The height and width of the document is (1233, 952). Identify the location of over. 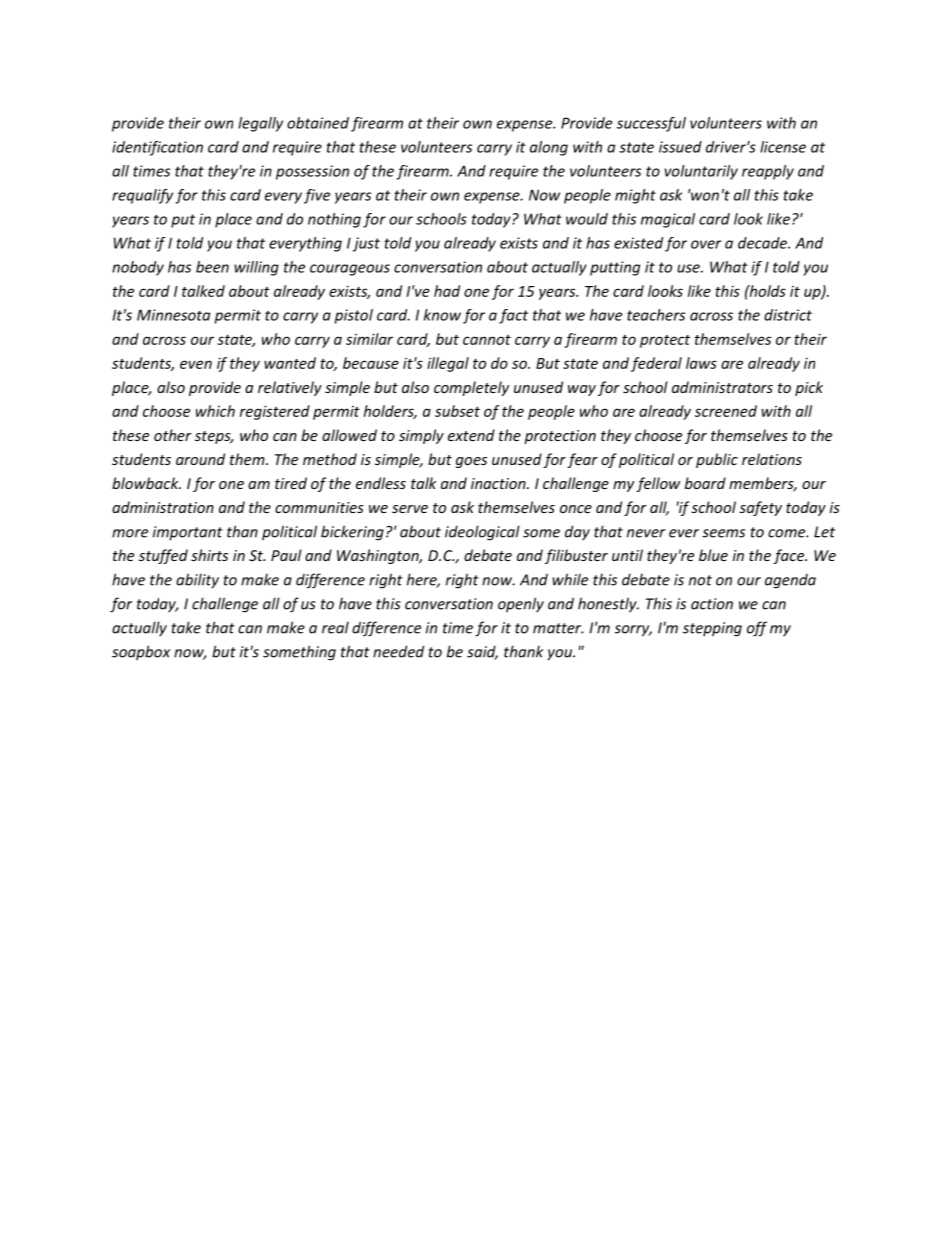
(706, 244).
